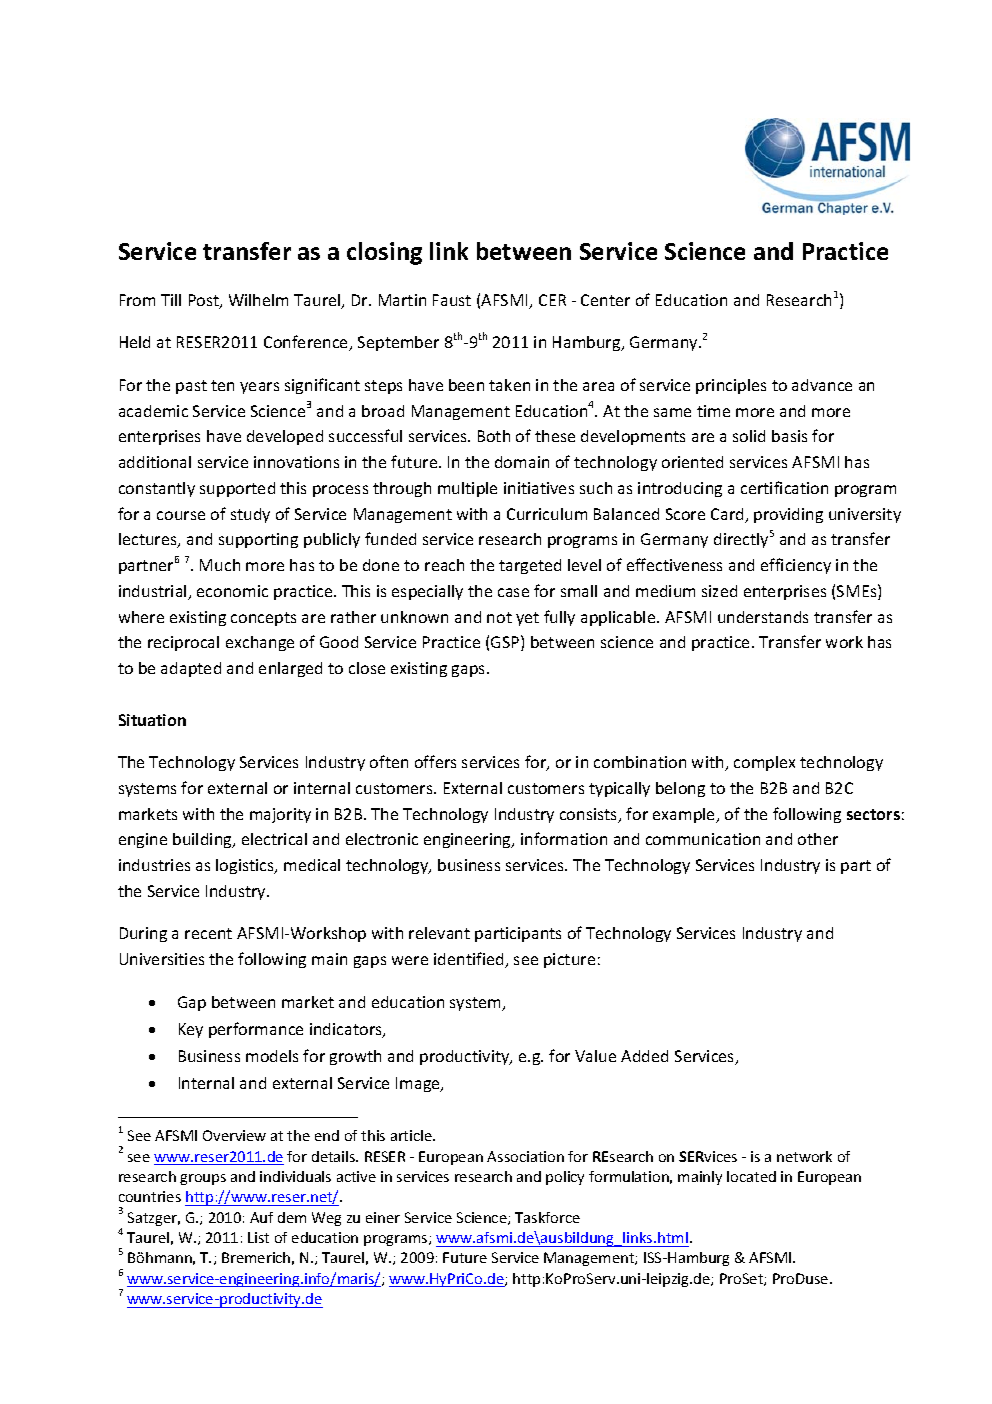  I want to click on identified, so click(470, 960).
